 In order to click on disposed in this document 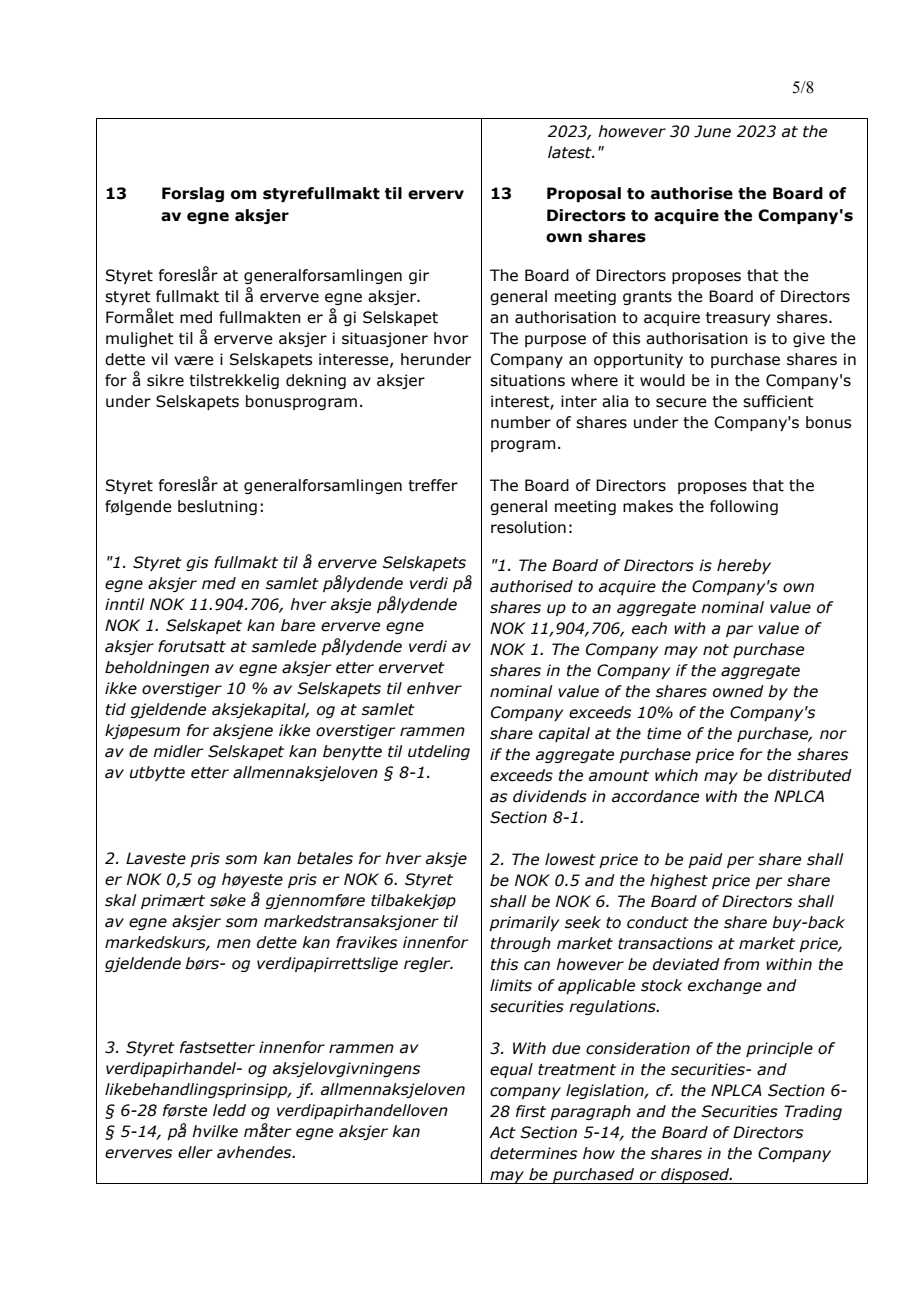, I will do `click(695, 1176)`.
